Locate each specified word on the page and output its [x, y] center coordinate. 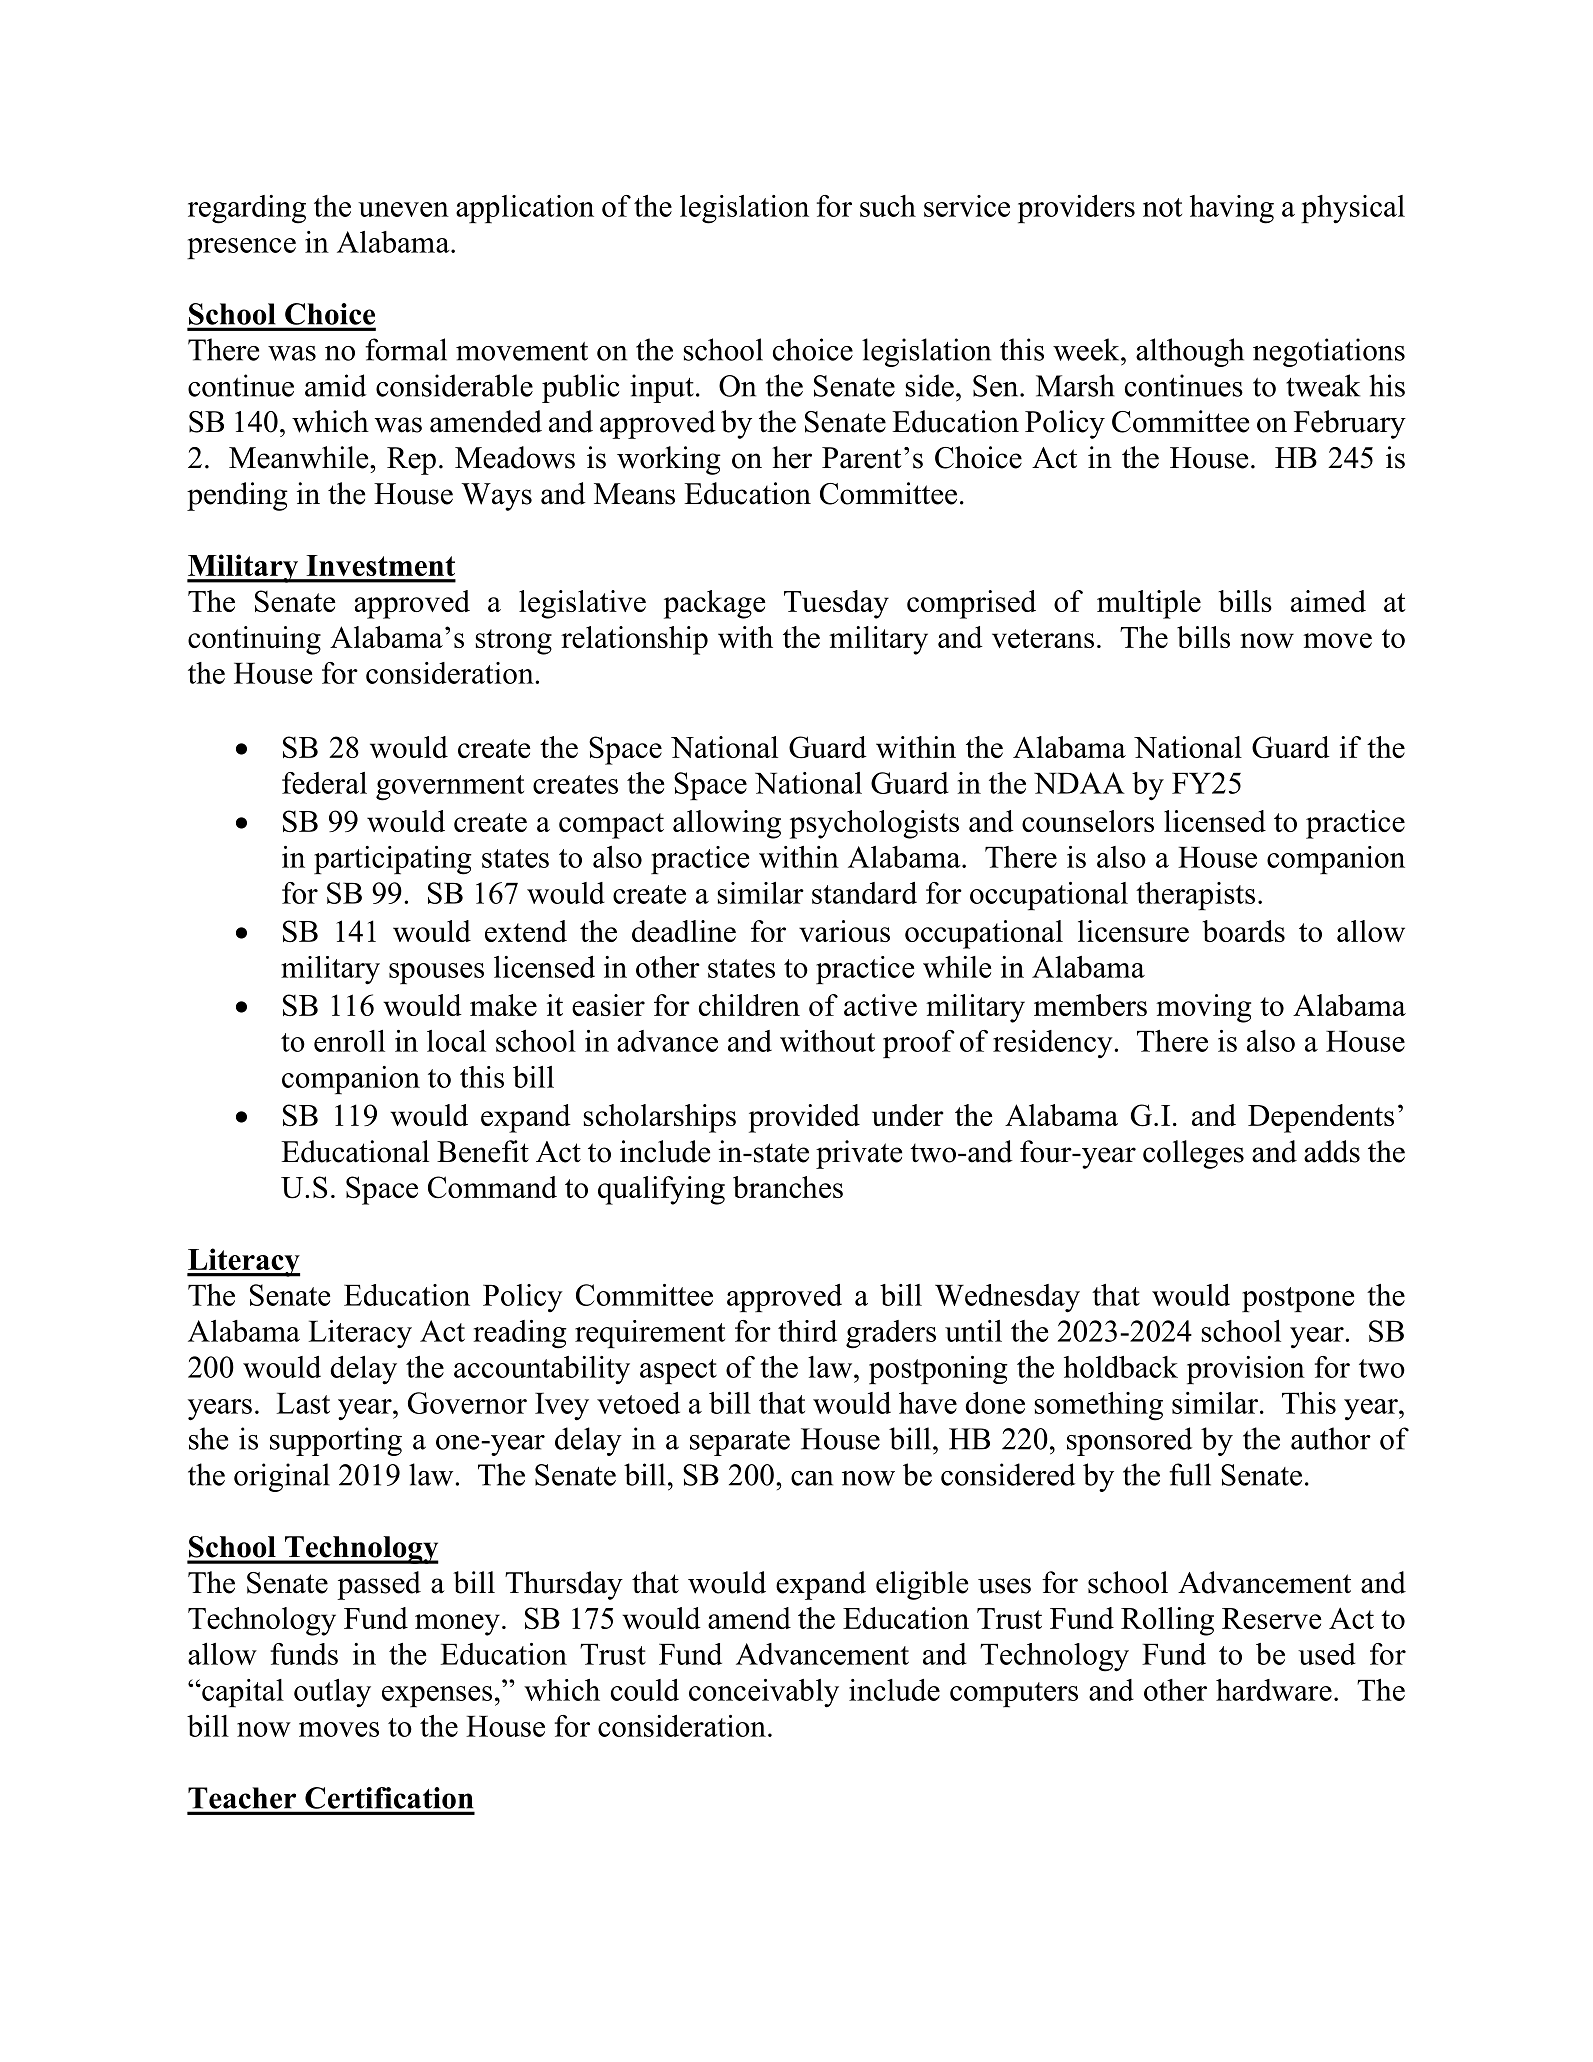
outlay [332, 1693]
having [1232, 209]
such [888, 206]
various [844, 931]
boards [1243, 931]
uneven [403, 209]
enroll [349, 1041]
